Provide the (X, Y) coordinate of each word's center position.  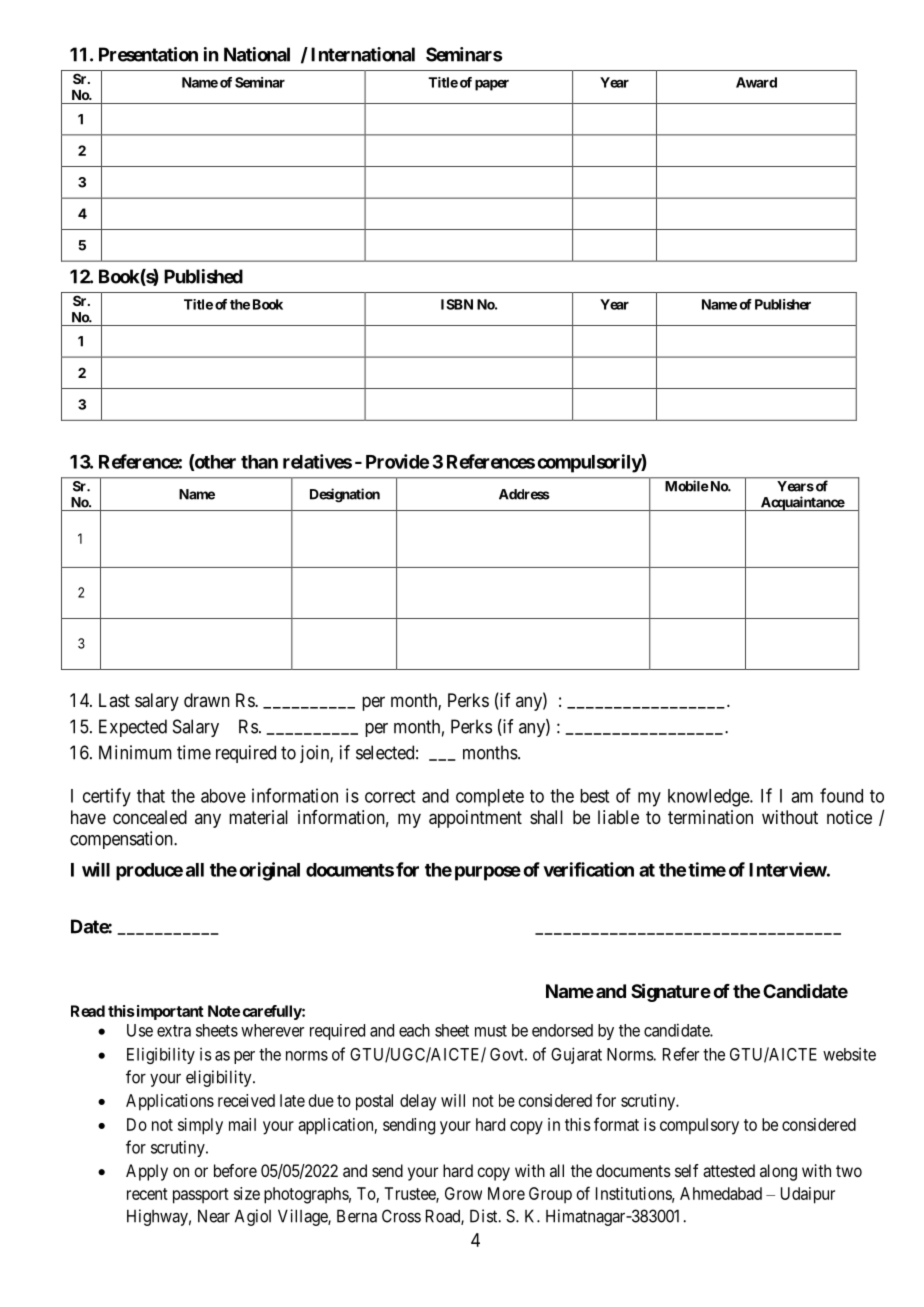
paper (492, 85)
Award (756, 82)
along (778, 1172)
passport (201, 1196)
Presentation (148, 54)
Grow (463, 1193)
